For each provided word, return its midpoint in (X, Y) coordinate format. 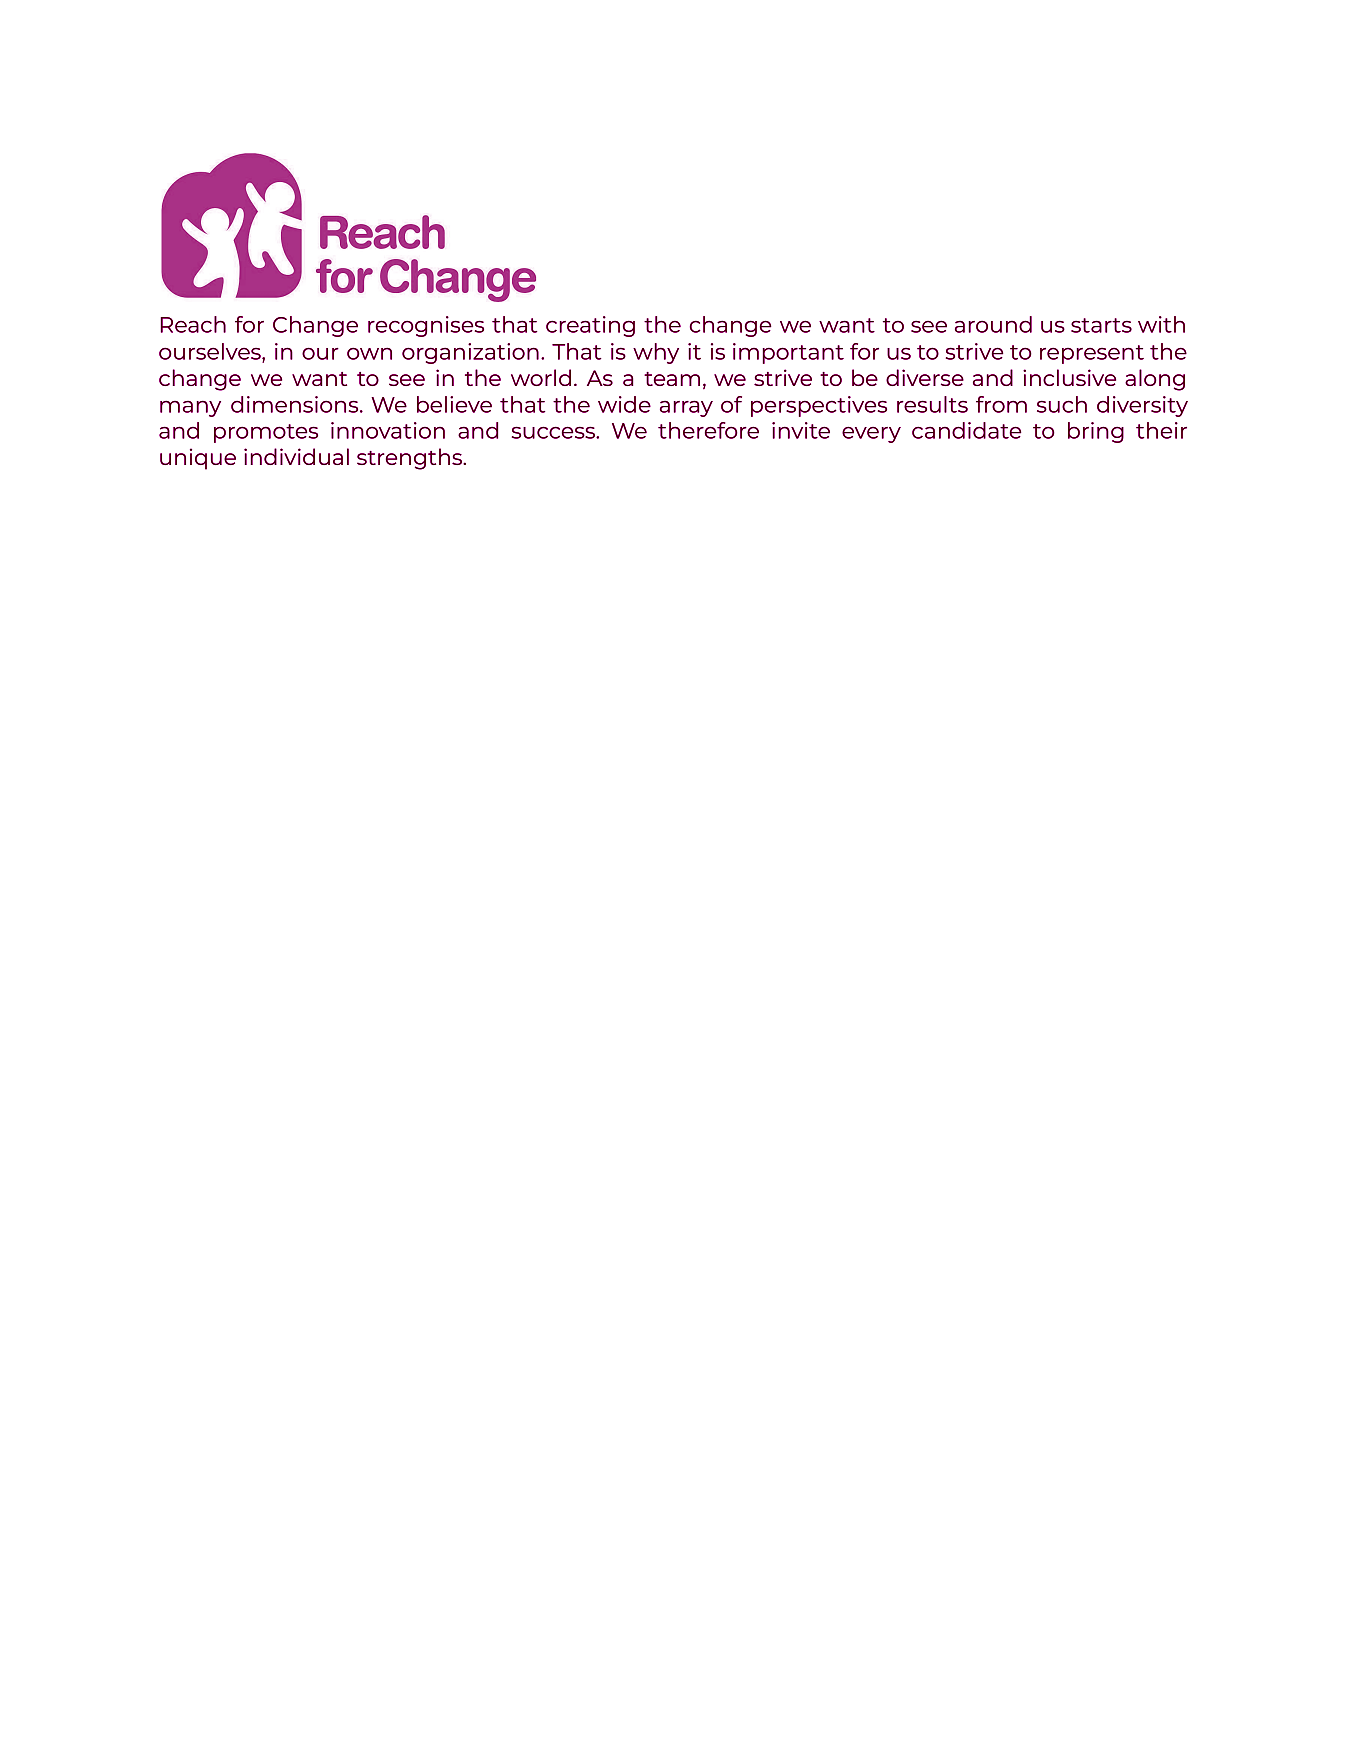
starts (1101, 325)
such (1062, 404)
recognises (426, 326)
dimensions (296, 404)
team (672, 379)
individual (296, 456)
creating (590, 326)
